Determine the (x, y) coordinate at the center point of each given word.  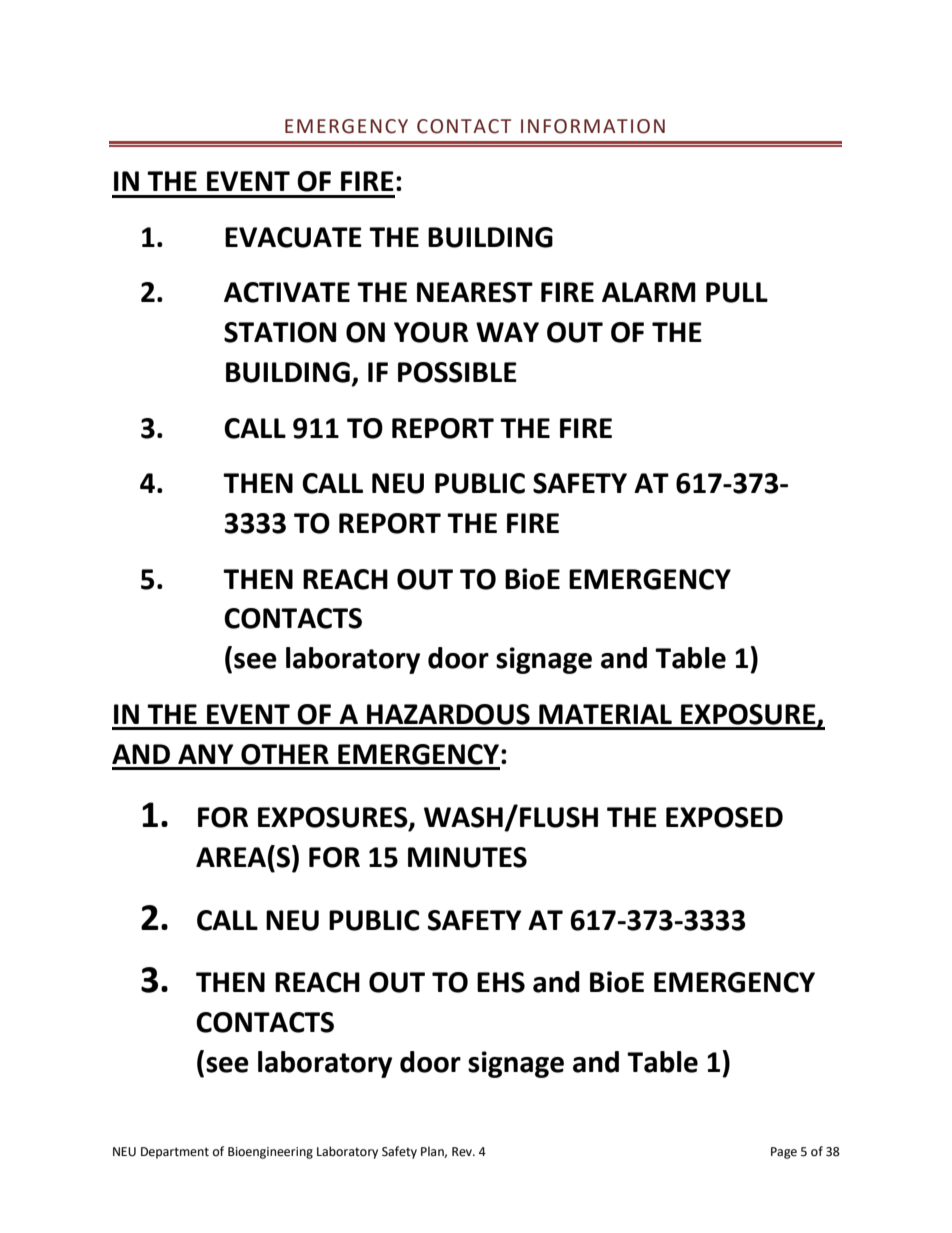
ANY (206, 754)
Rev (463, 1152)
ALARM (649, 292)
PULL (737, 292)
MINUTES (467, 857)
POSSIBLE (457, 372)
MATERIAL (605, 714)
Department (175, 1153)
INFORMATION (593, 126)
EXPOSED (724, 817)
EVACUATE (293, 237)
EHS (501, 982)
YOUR (431, 332)
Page (784, 1153)
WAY (507, 332)
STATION (280, 332)
